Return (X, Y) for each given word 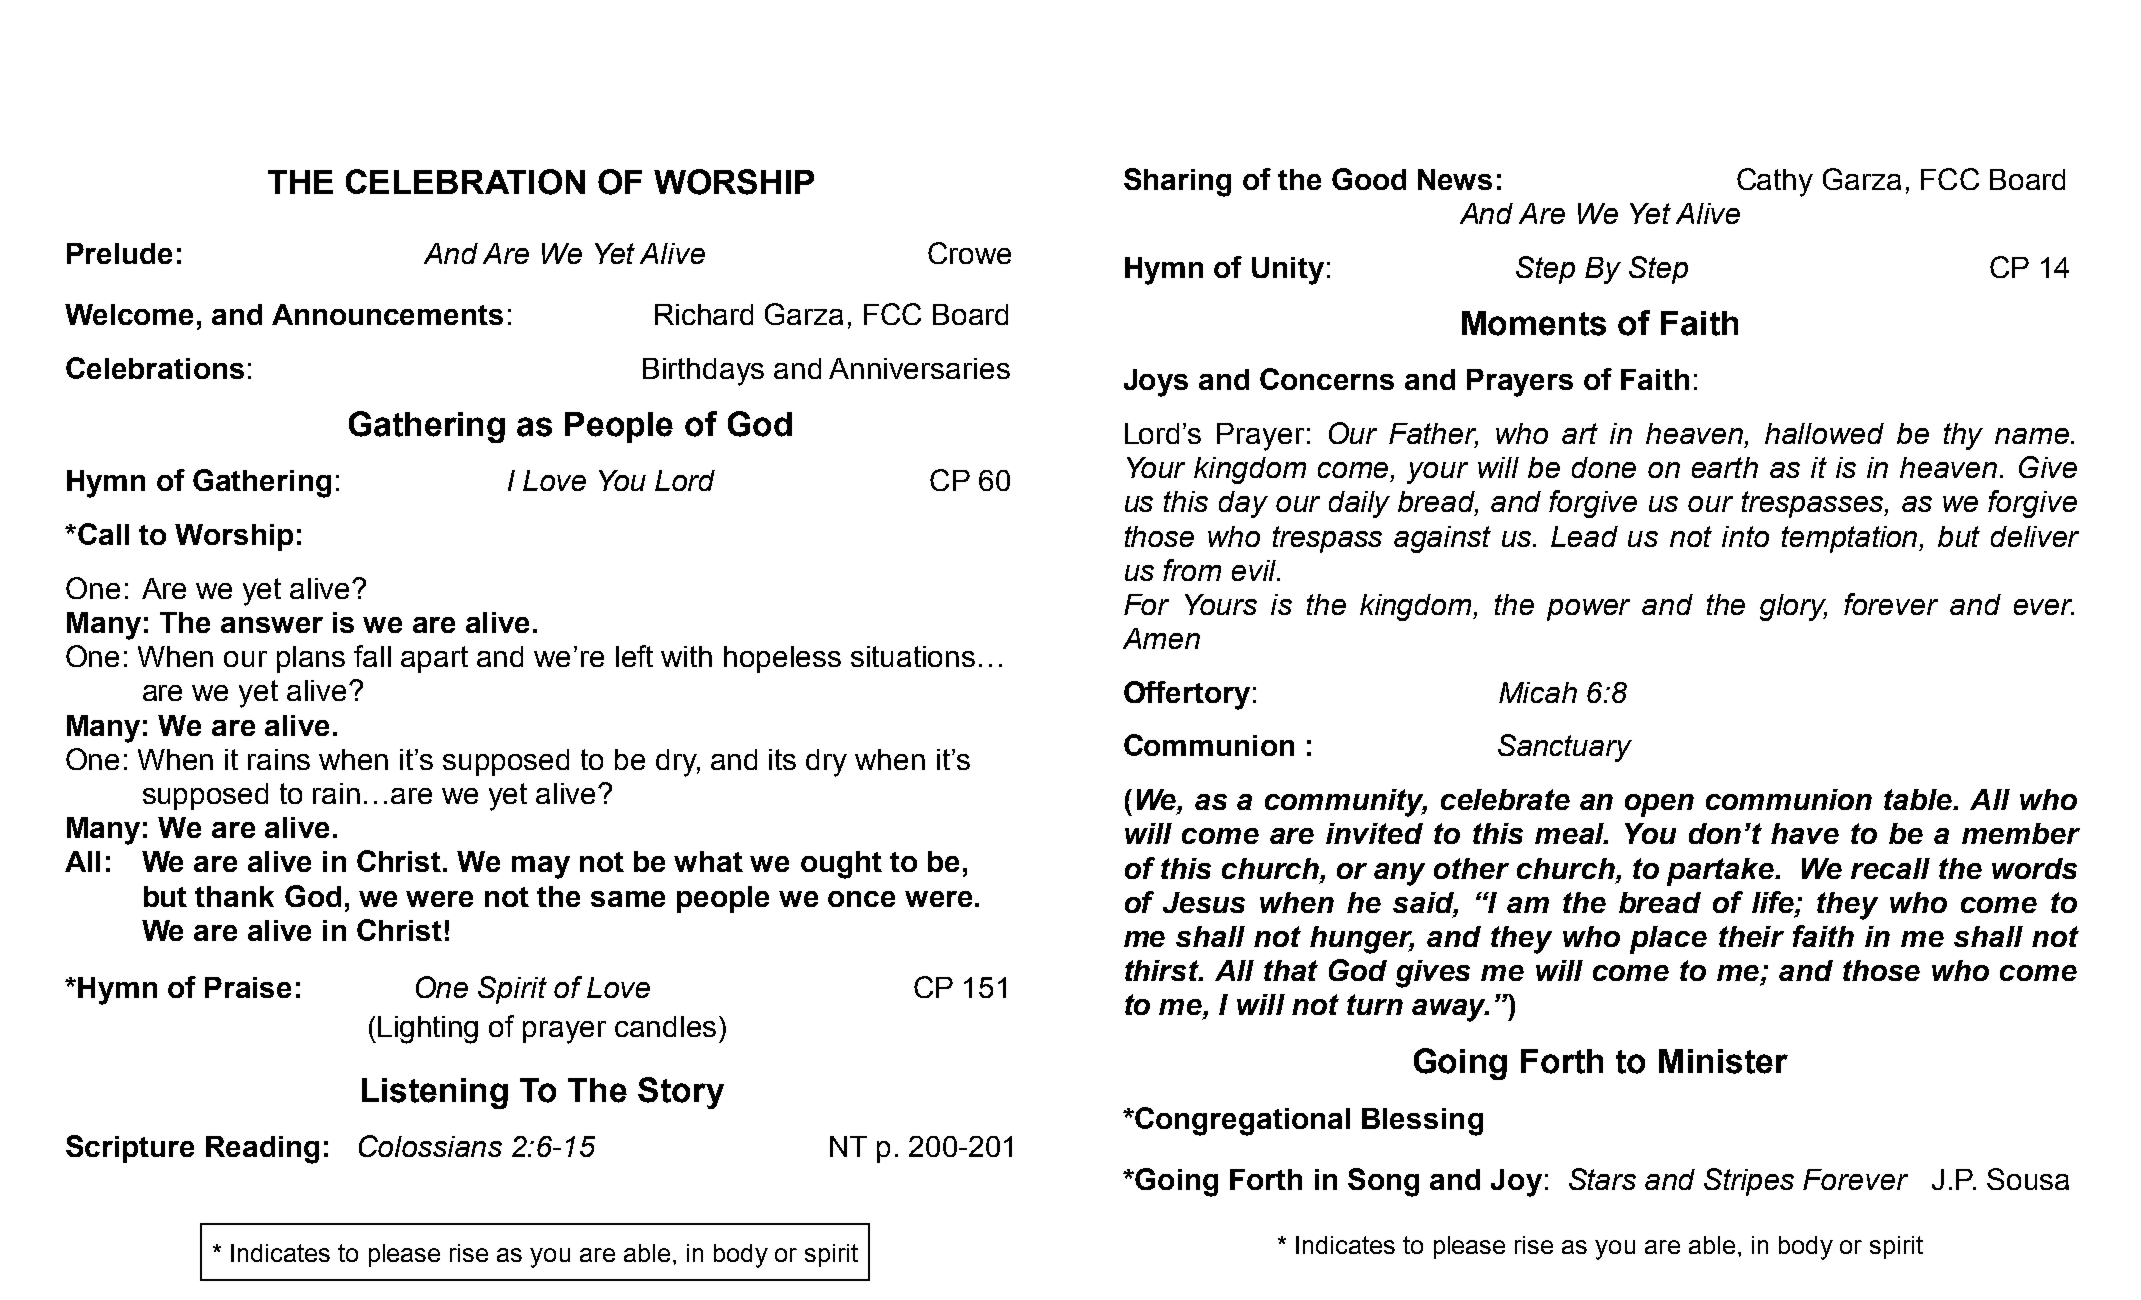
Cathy (1775, 182)
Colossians (430, 1146)
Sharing (1177, 182)
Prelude (119, 253)
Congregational (1241, 1121)
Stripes (1749, 1182)
